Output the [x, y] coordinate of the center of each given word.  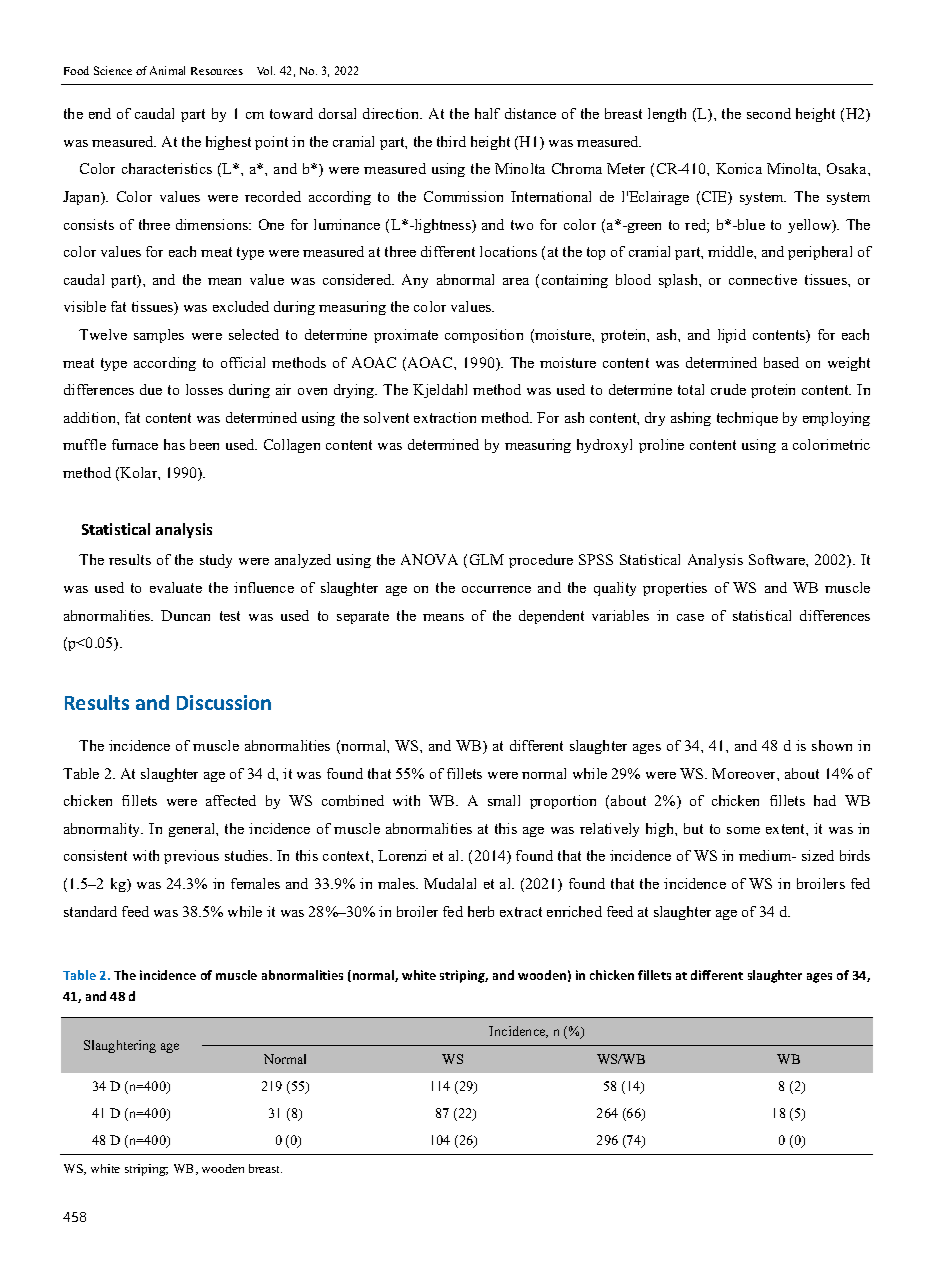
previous [191, 857]
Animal [167, 70]
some [743, 830]
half [487, 113]
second [769, 113]
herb [481, 911]
